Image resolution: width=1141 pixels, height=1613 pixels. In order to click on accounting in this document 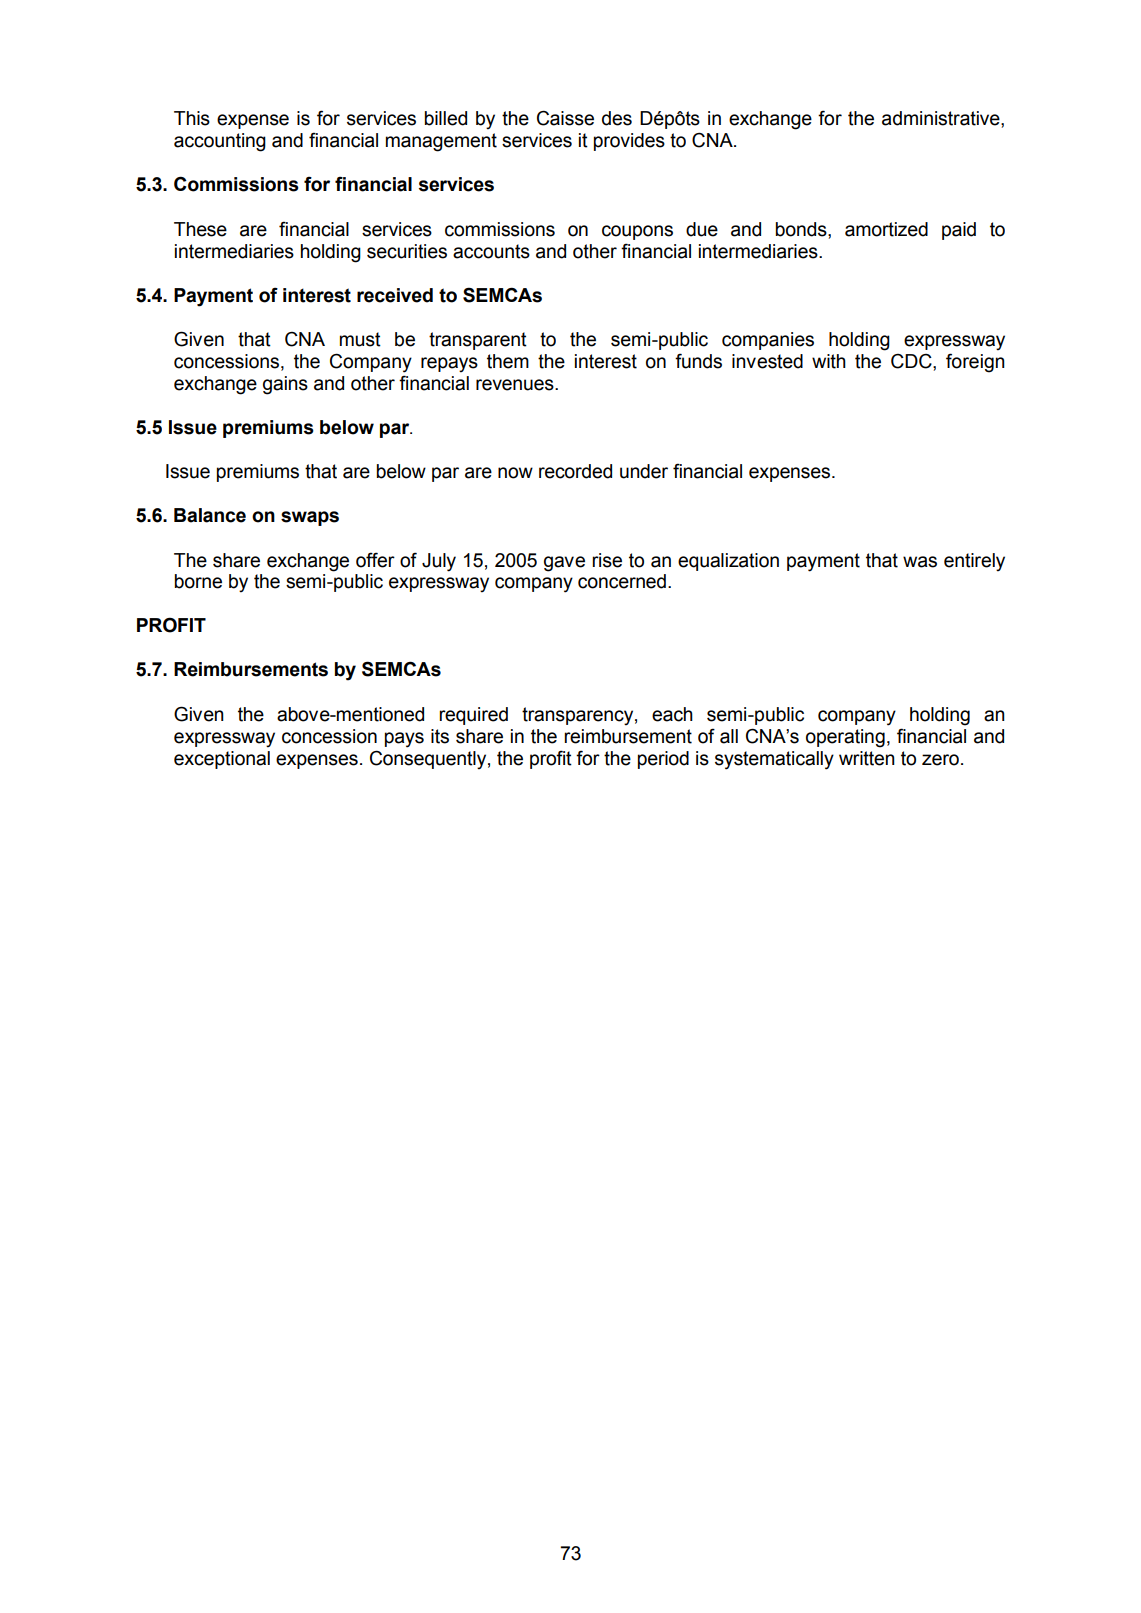, I will do `click(220, 142)`.
